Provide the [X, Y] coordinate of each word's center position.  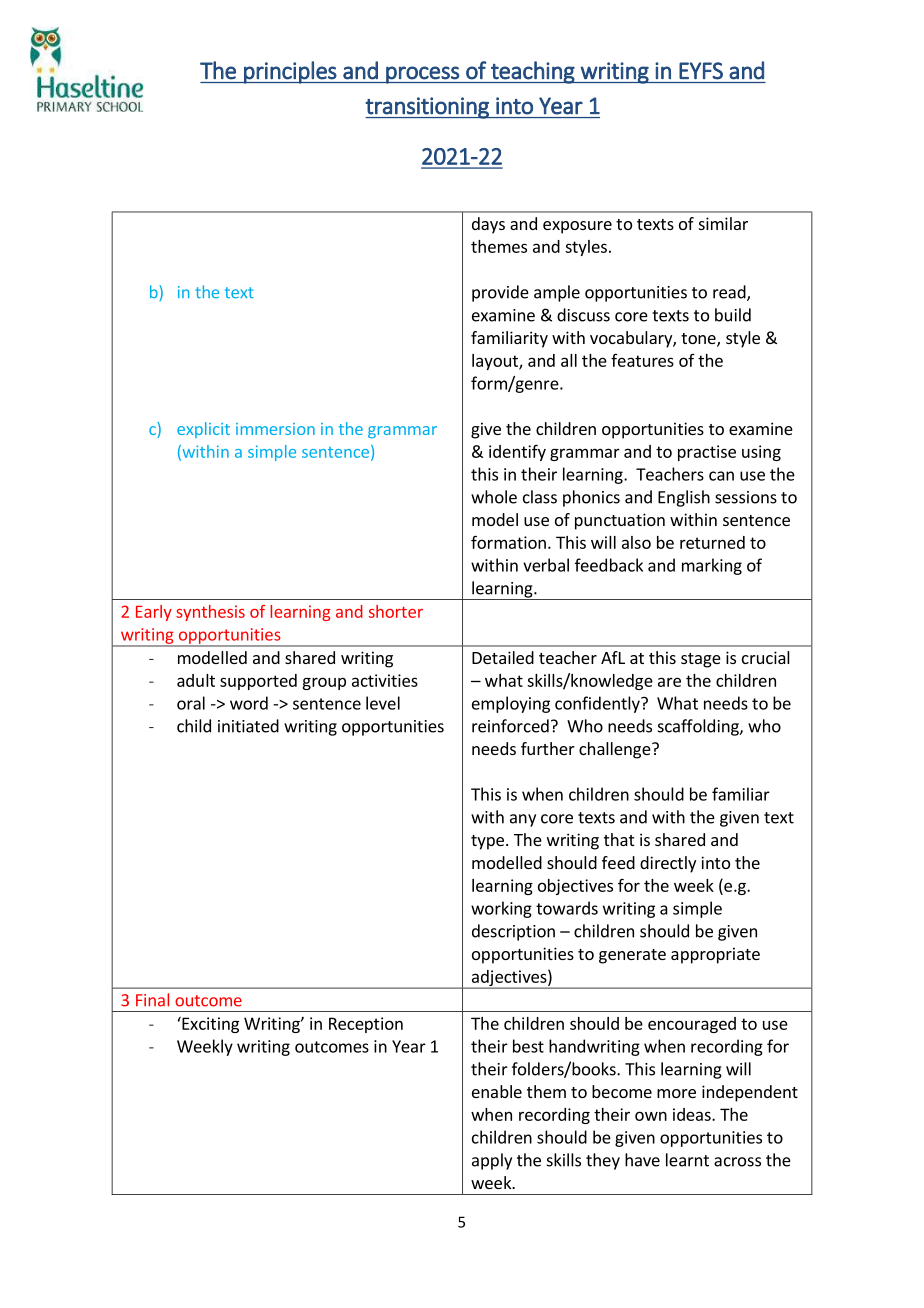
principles [290, 72]
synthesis [210, 613]
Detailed [503, 657]
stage [701, 660]
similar [723, 223]
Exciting [209, 1025]
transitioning [428, 108]
